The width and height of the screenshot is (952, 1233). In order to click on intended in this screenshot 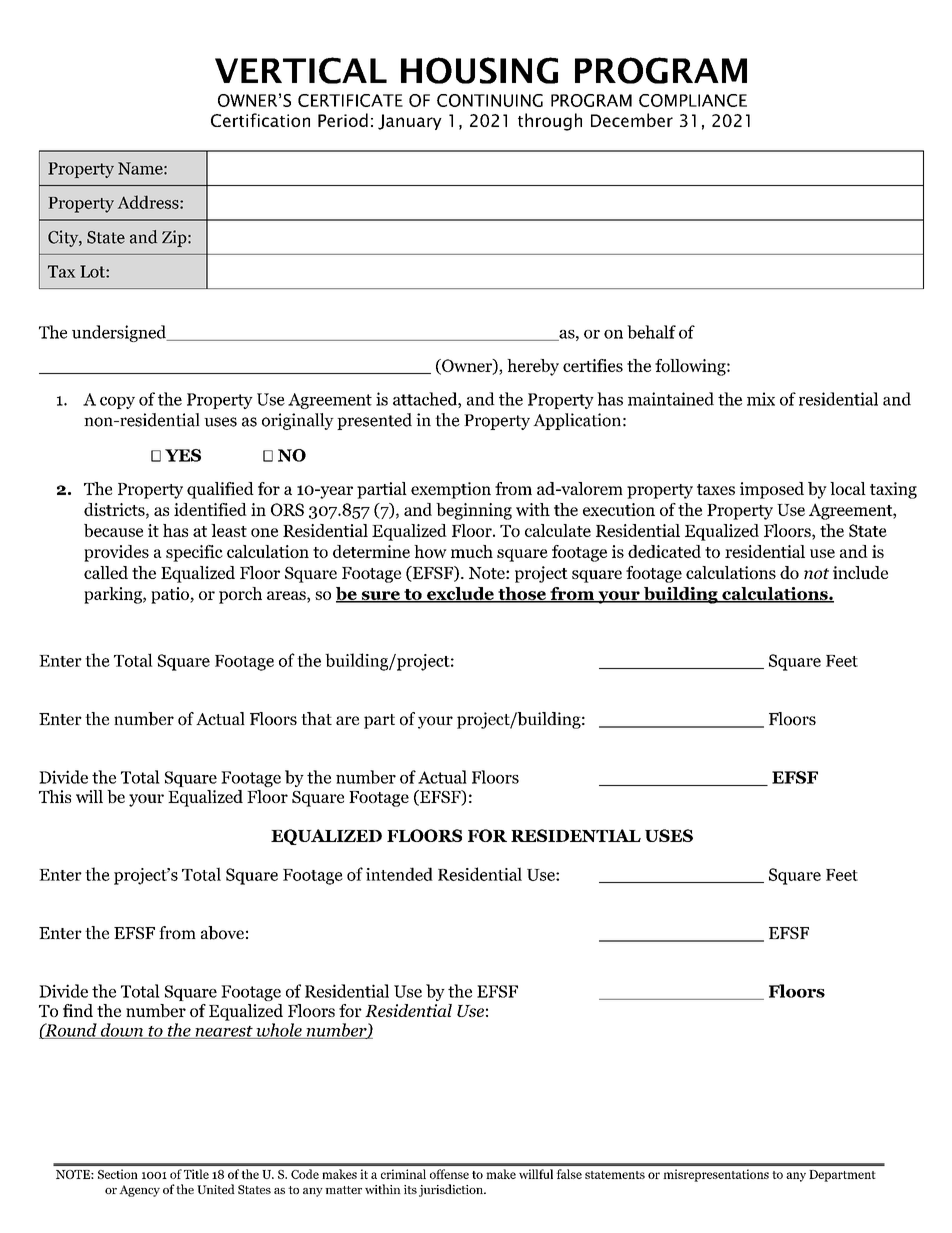, I will do `click(399, 874)`.
